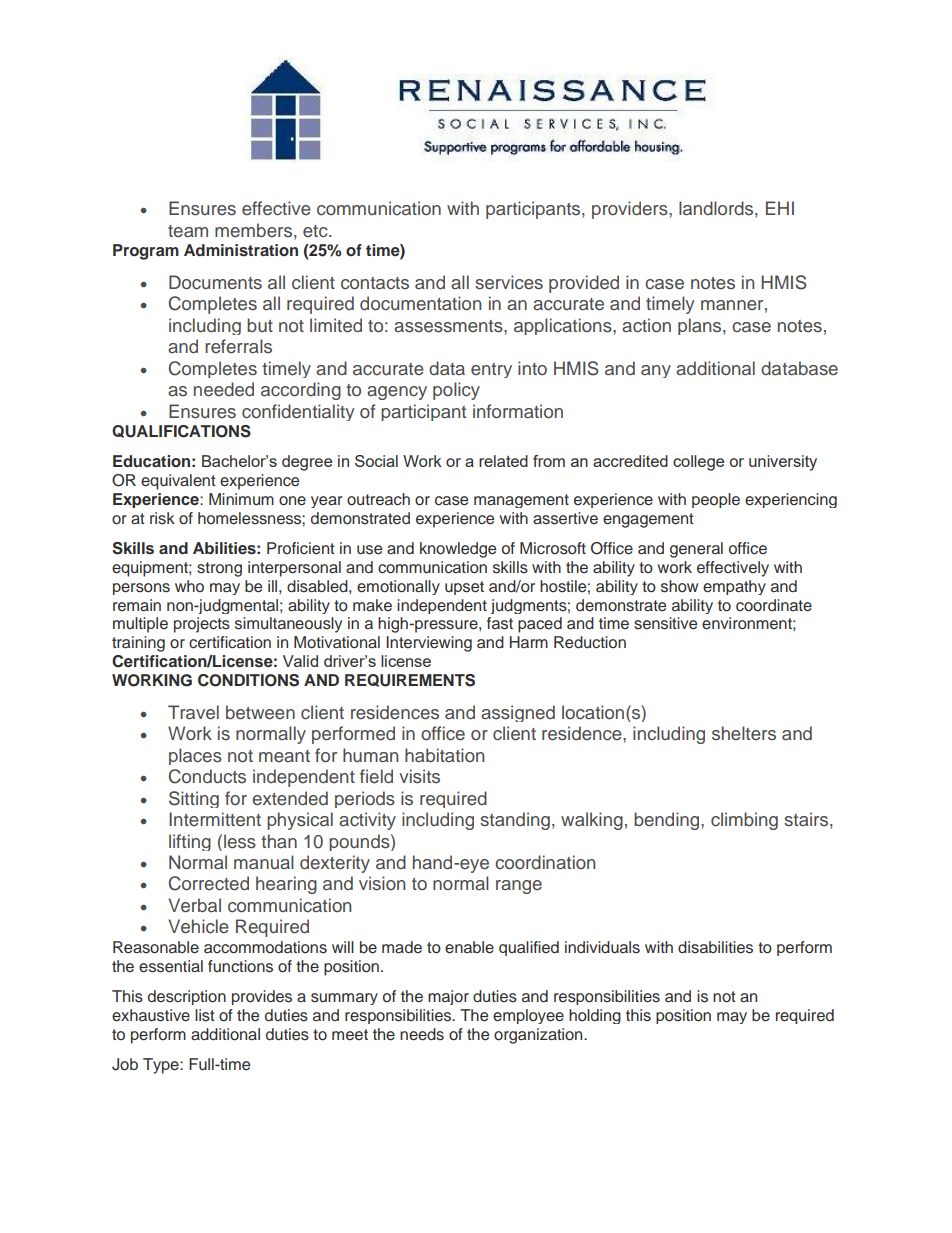  I want to click on services, so click(509, 282).
